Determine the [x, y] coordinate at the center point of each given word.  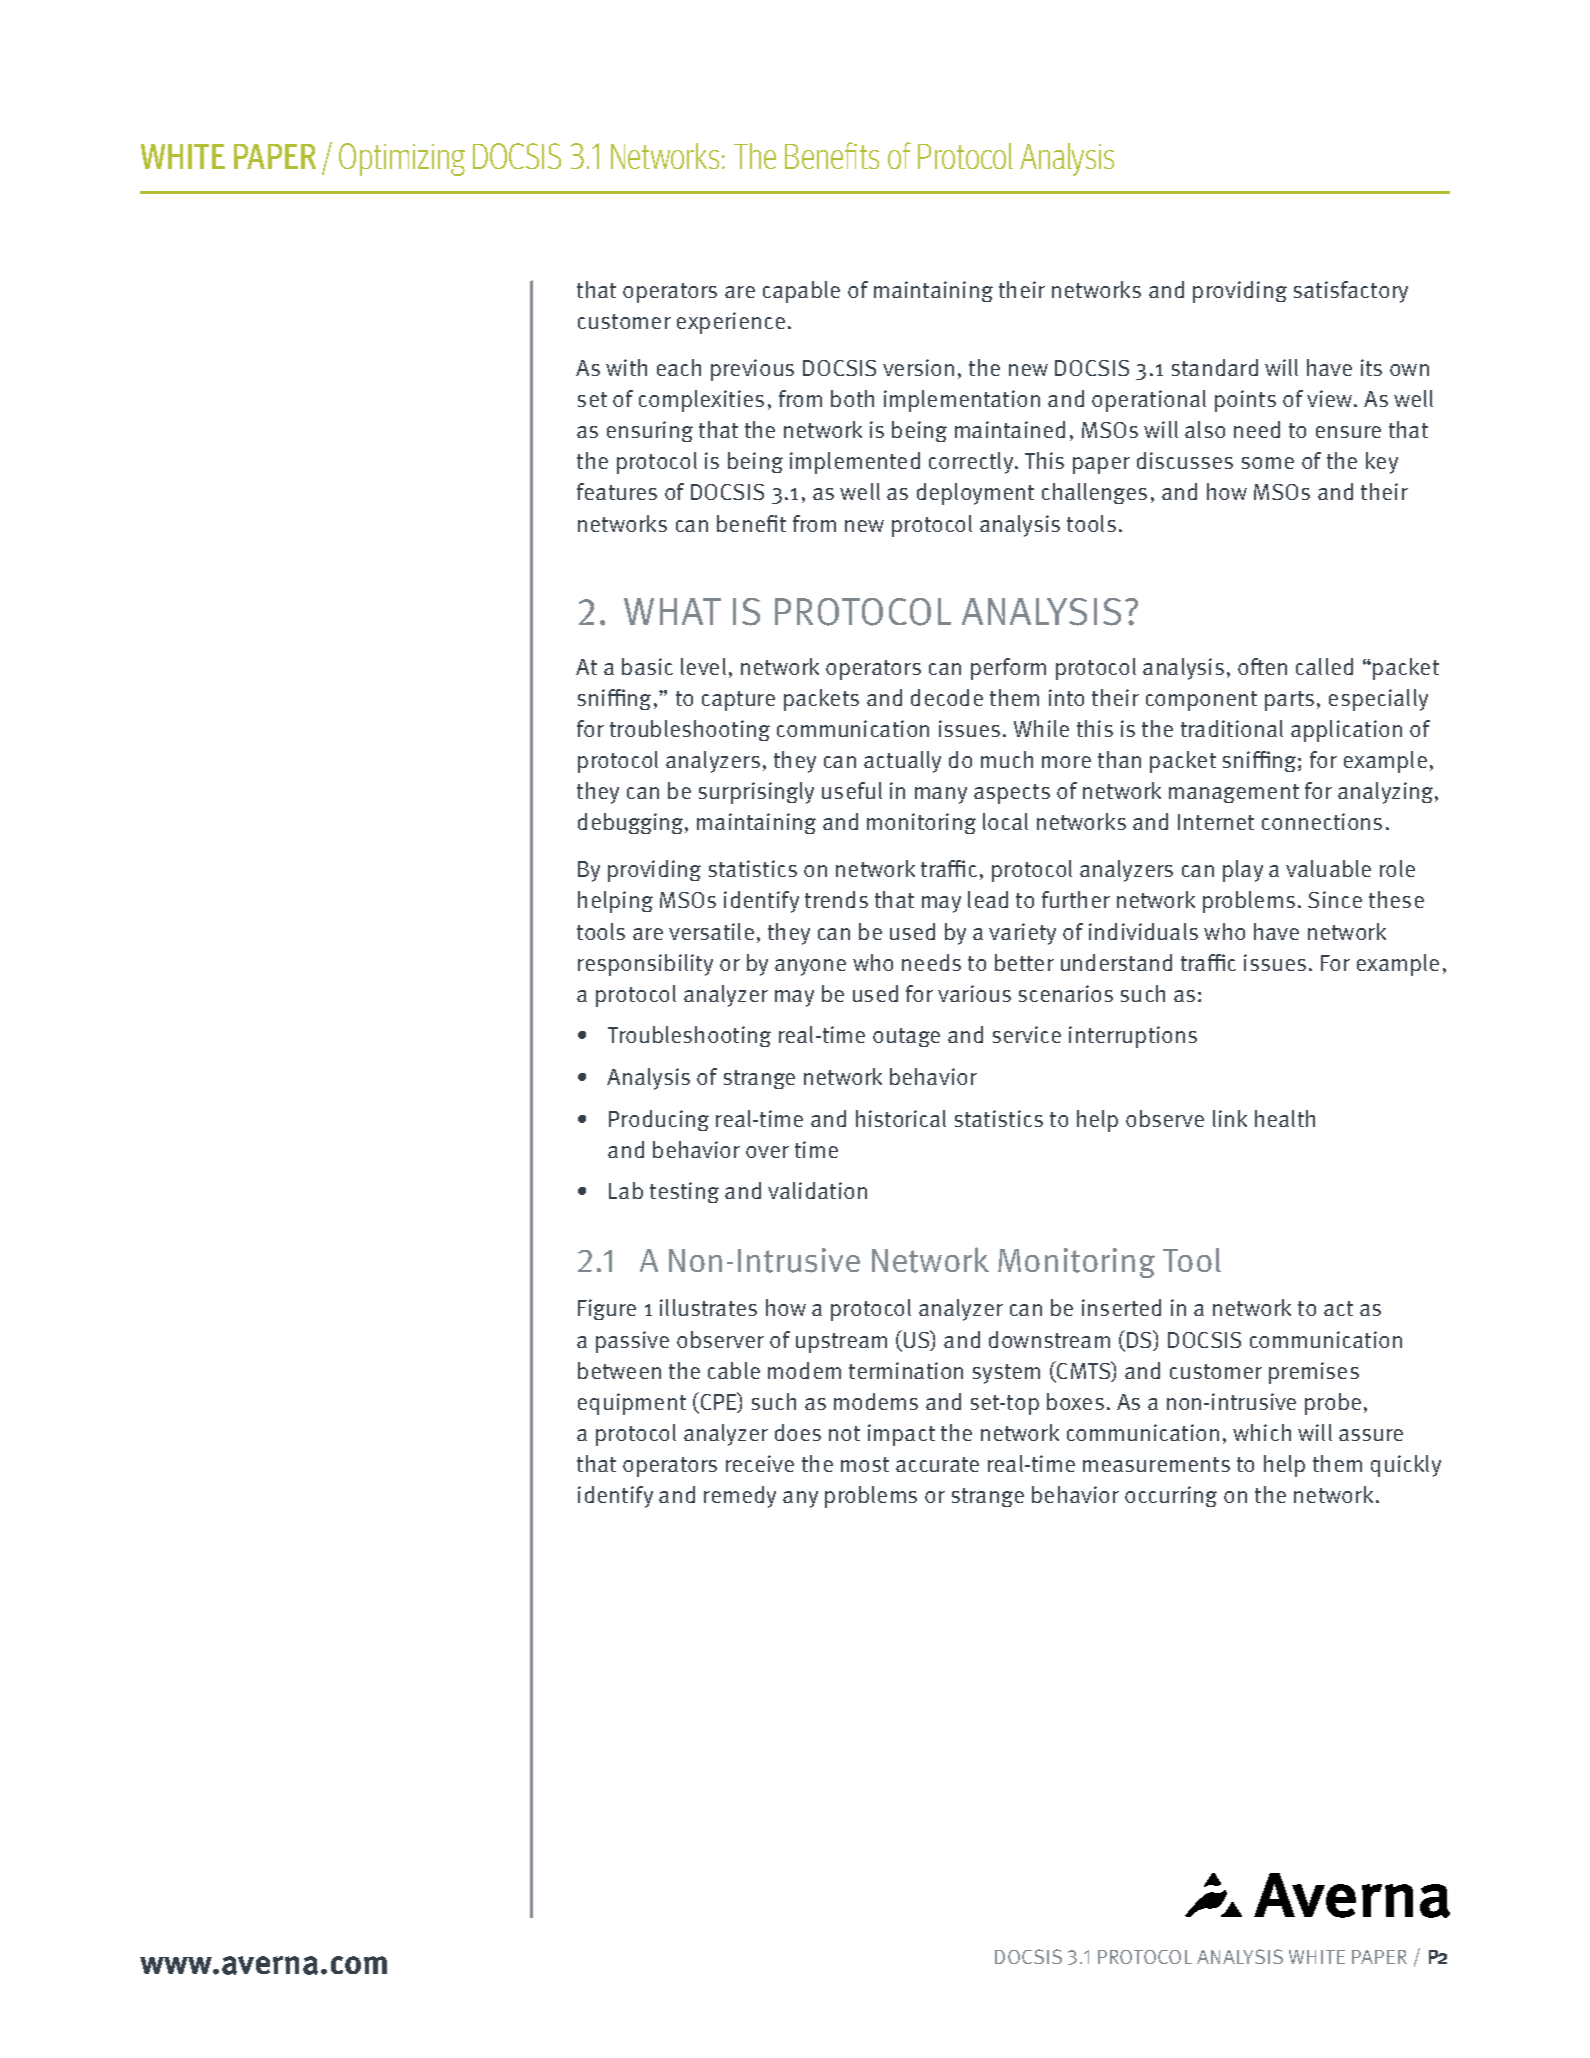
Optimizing [402, 159]
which [1262, 1432]
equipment [632, 1404]
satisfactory [1351, 292]
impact [901, 1435]
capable [801, 292]
